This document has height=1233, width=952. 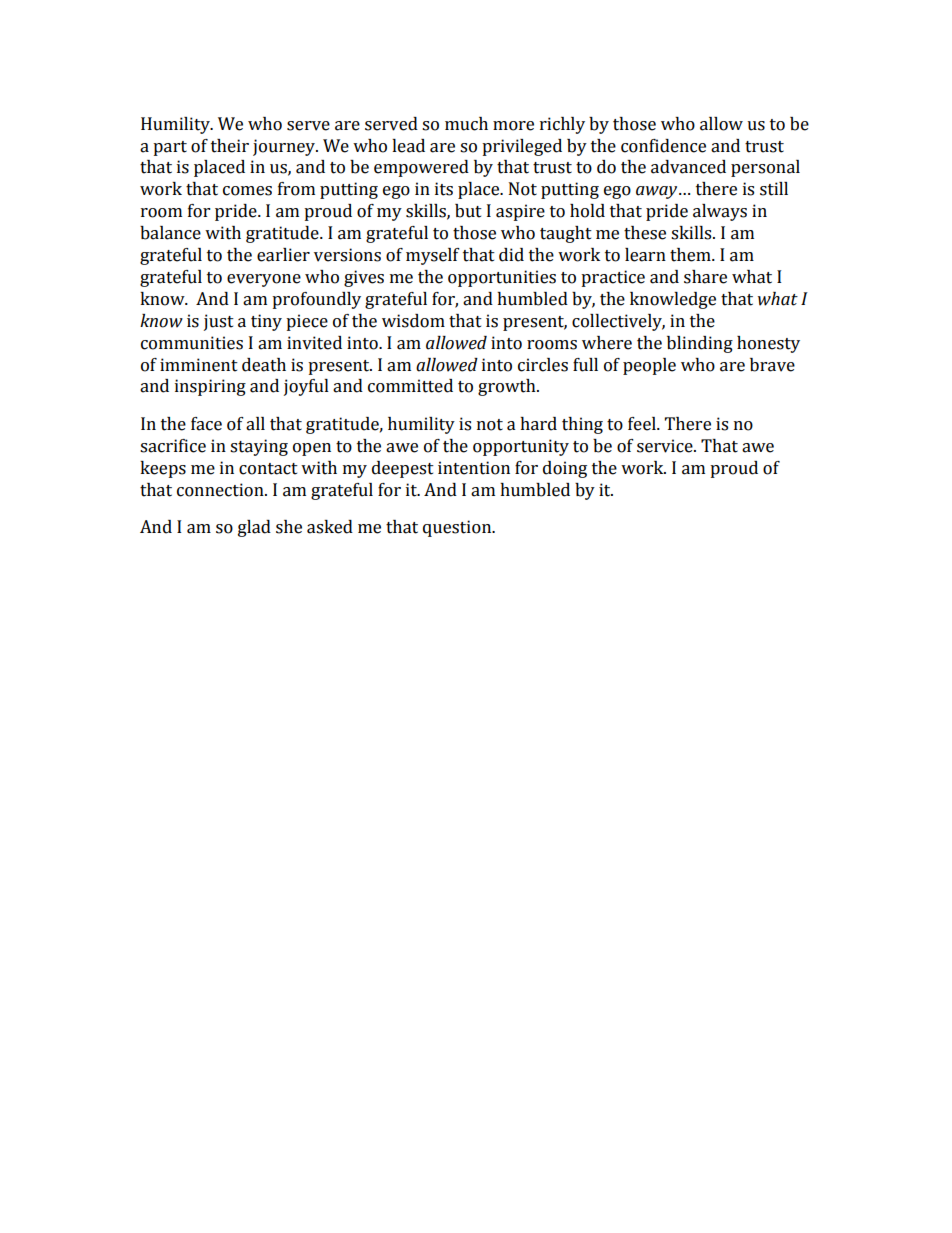 What do you see at coordinates (466, 124) in the document?
I see `much` at bounding box center [466, 124].
